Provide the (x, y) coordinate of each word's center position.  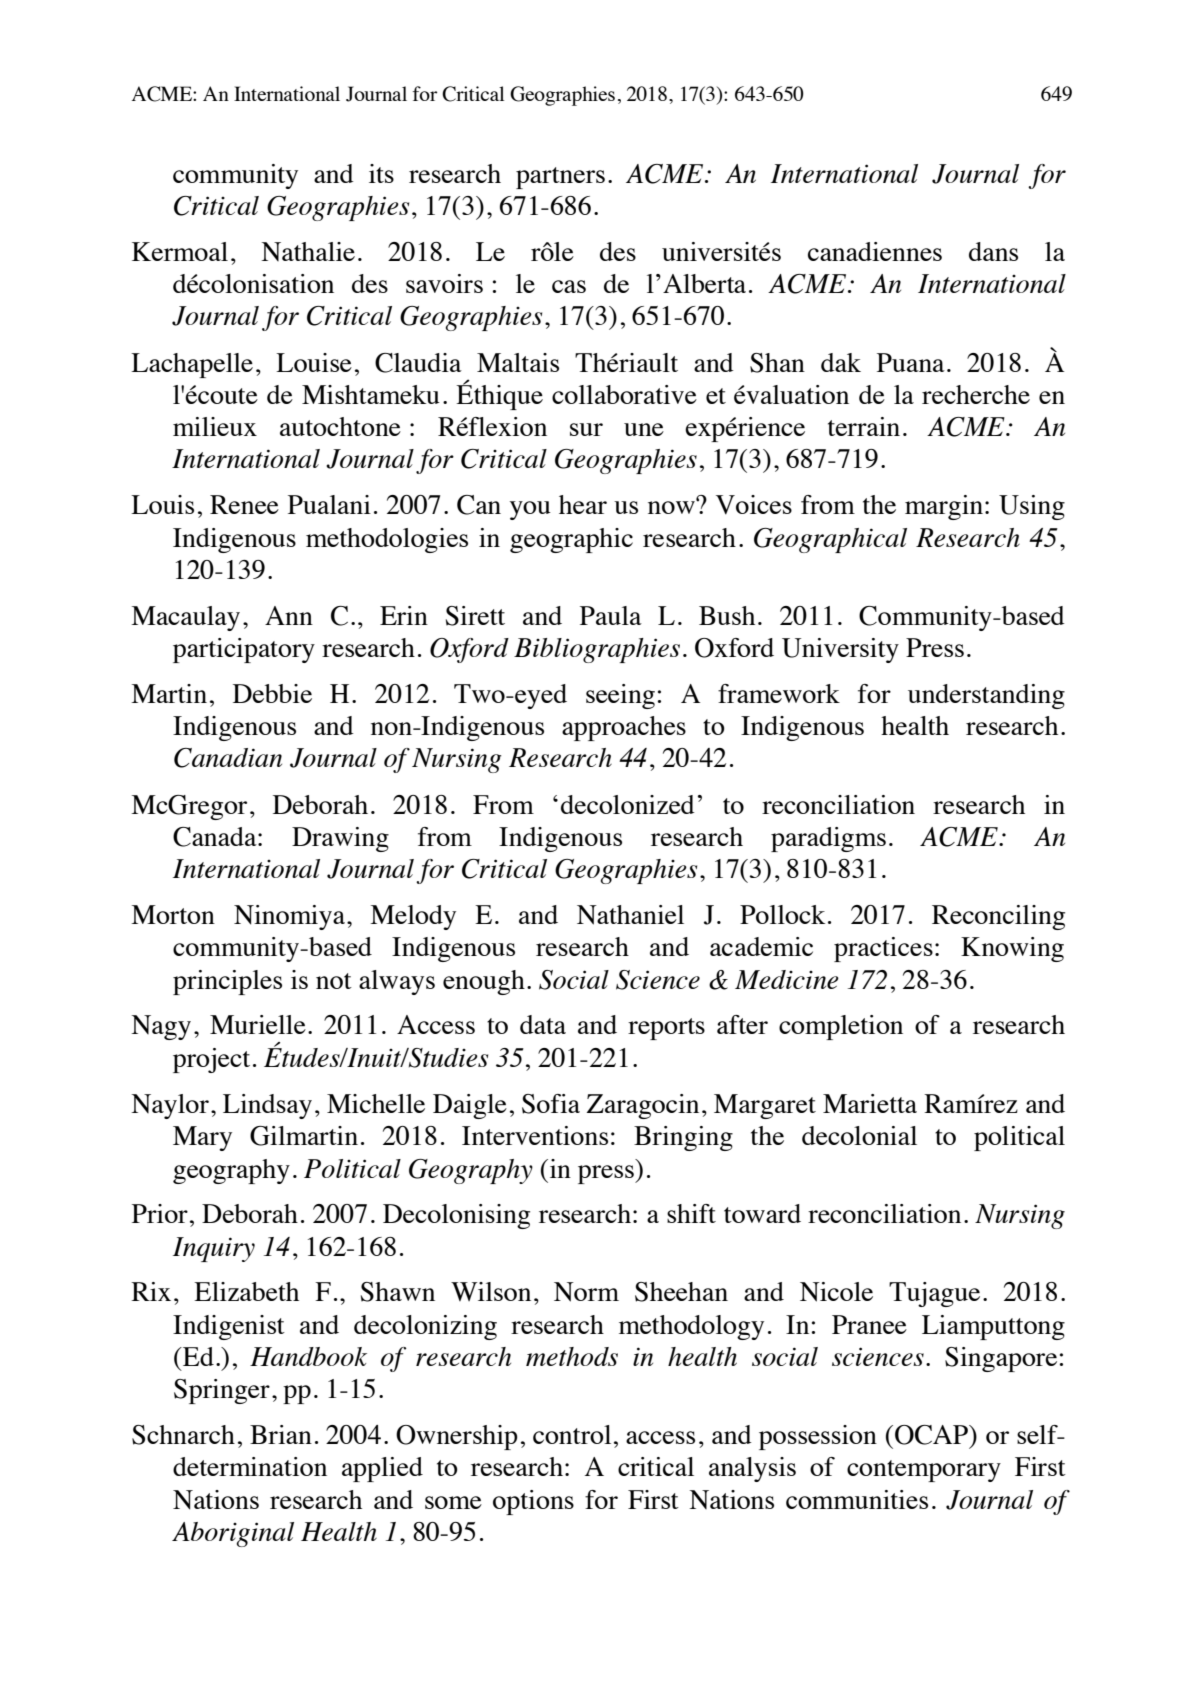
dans (993, 251)
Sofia (551, 1104)
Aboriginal (233, 1534)
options (533, 1502)
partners (560, 178)
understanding (986, 696)
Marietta (870, 1103)
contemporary (924, 1471)
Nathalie (308, 251)
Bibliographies (597, 650)
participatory (244, 650)
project (211, 1060)
